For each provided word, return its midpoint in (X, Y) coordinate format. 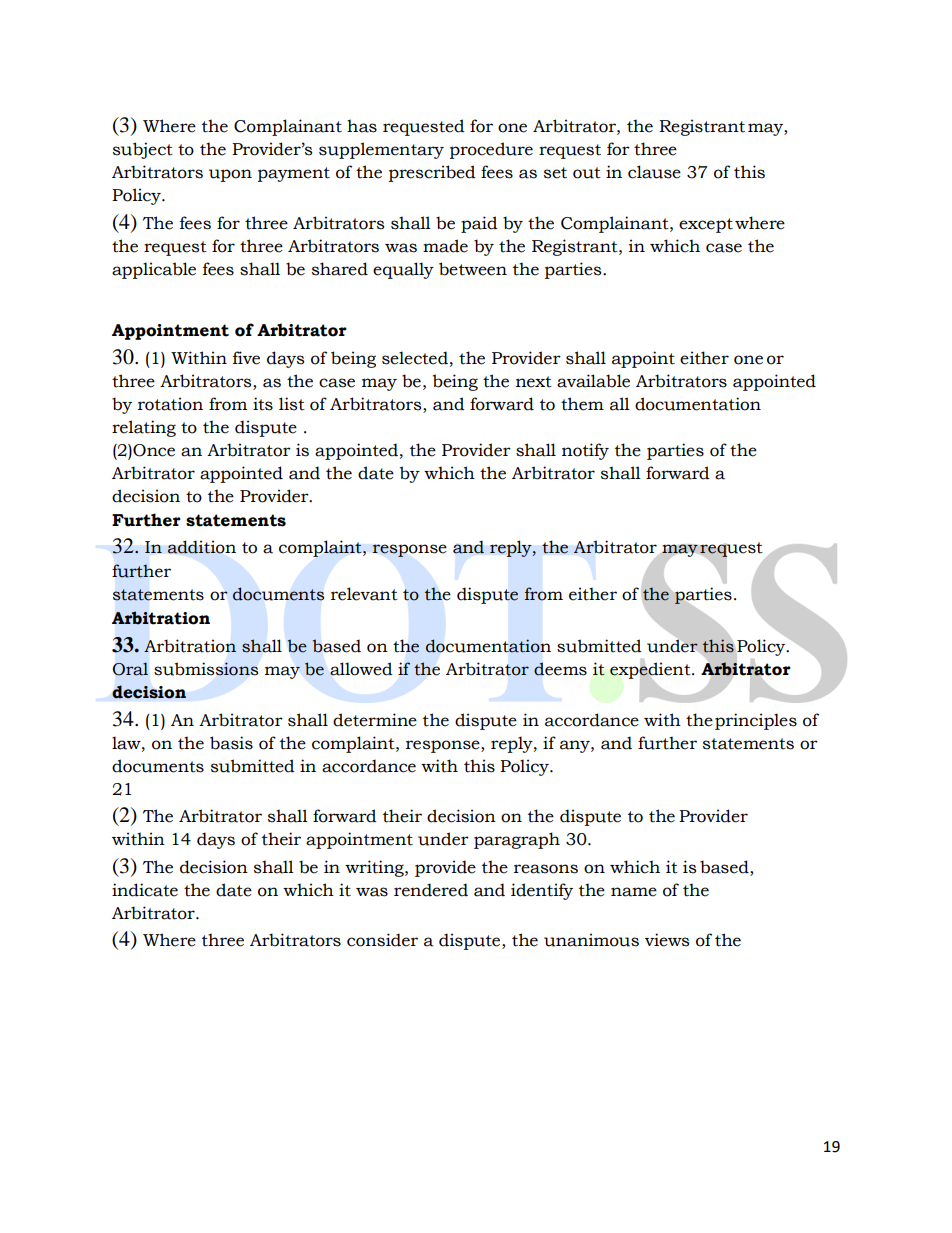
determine (375, 720)
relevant (364, 594)
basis (231, 743)
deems (560, 669)
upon (230, 175)
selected (415, 358)
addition (201, 547)
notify (585, 451)
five (246, 358)
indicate (145, 890)
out (587, 173)
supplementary (381, 150)
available (593, 381)
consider (382, 940)
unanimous (591, 940)
